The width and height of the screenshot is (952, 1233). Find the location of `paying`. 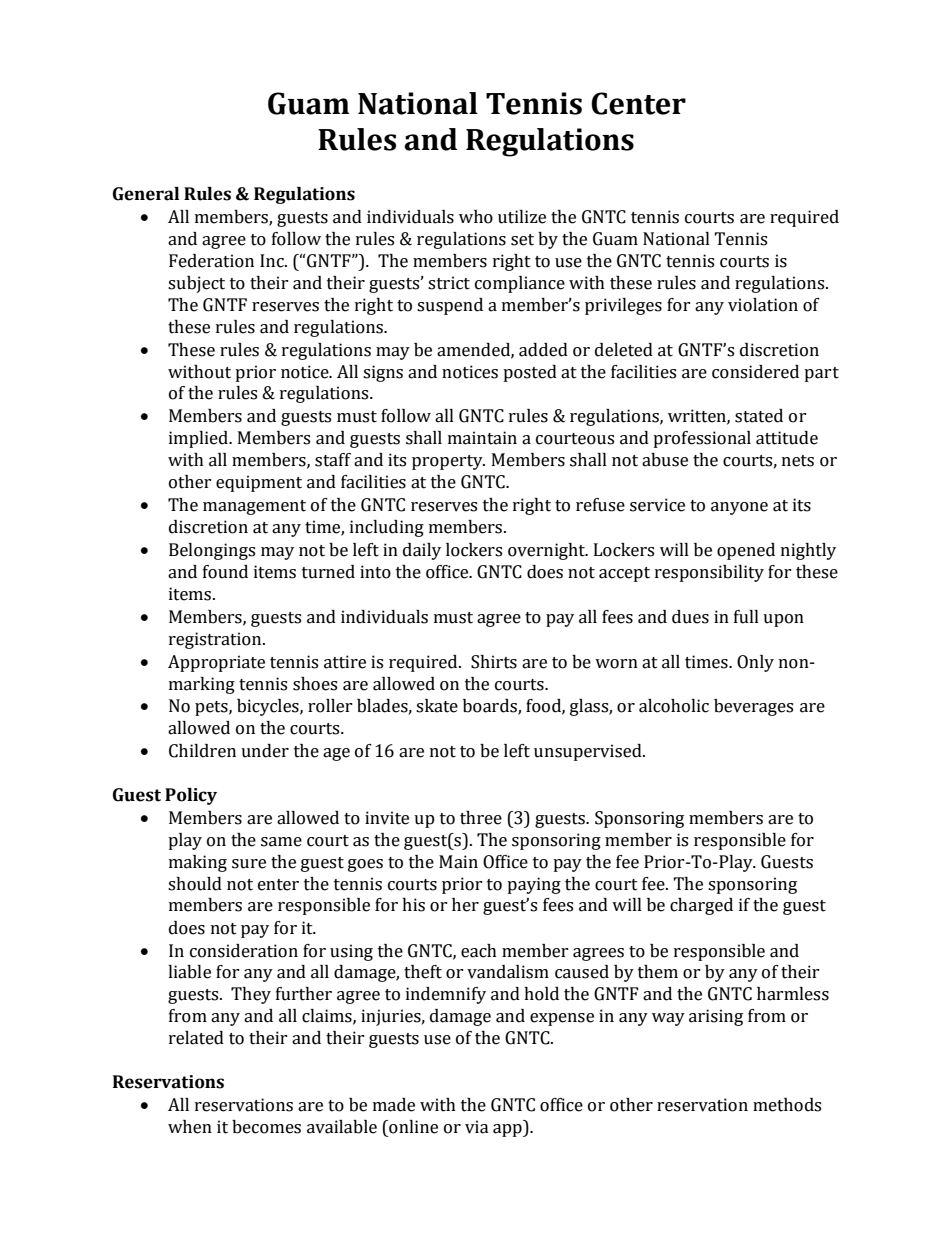

paying is located at coordinates (534, 885).
